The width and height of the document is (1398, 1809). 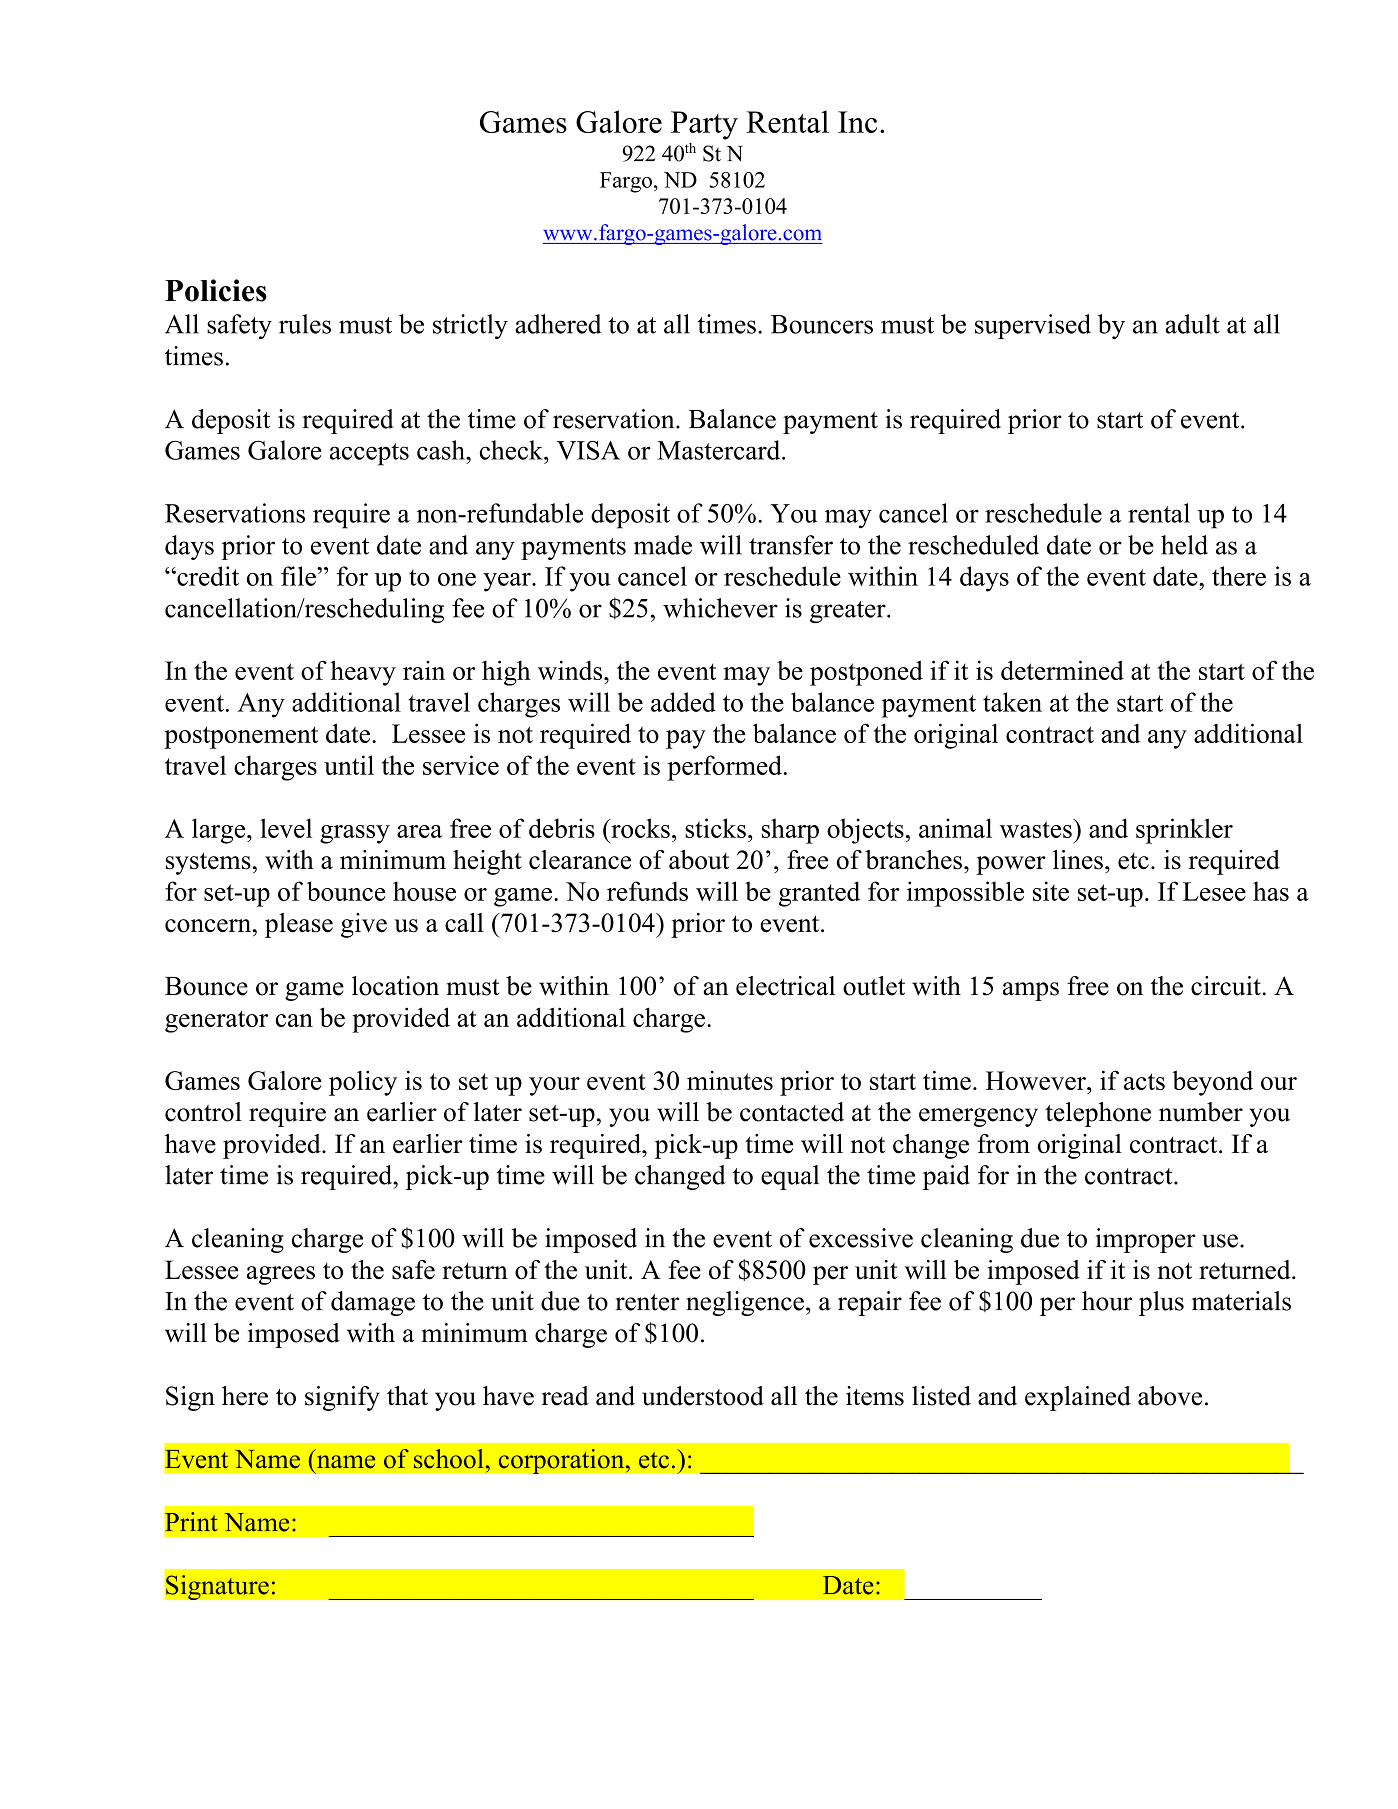 What do you see at coordinates (703, 1396) in the document?
I see `understood` at bounding box center [703, 1396].
